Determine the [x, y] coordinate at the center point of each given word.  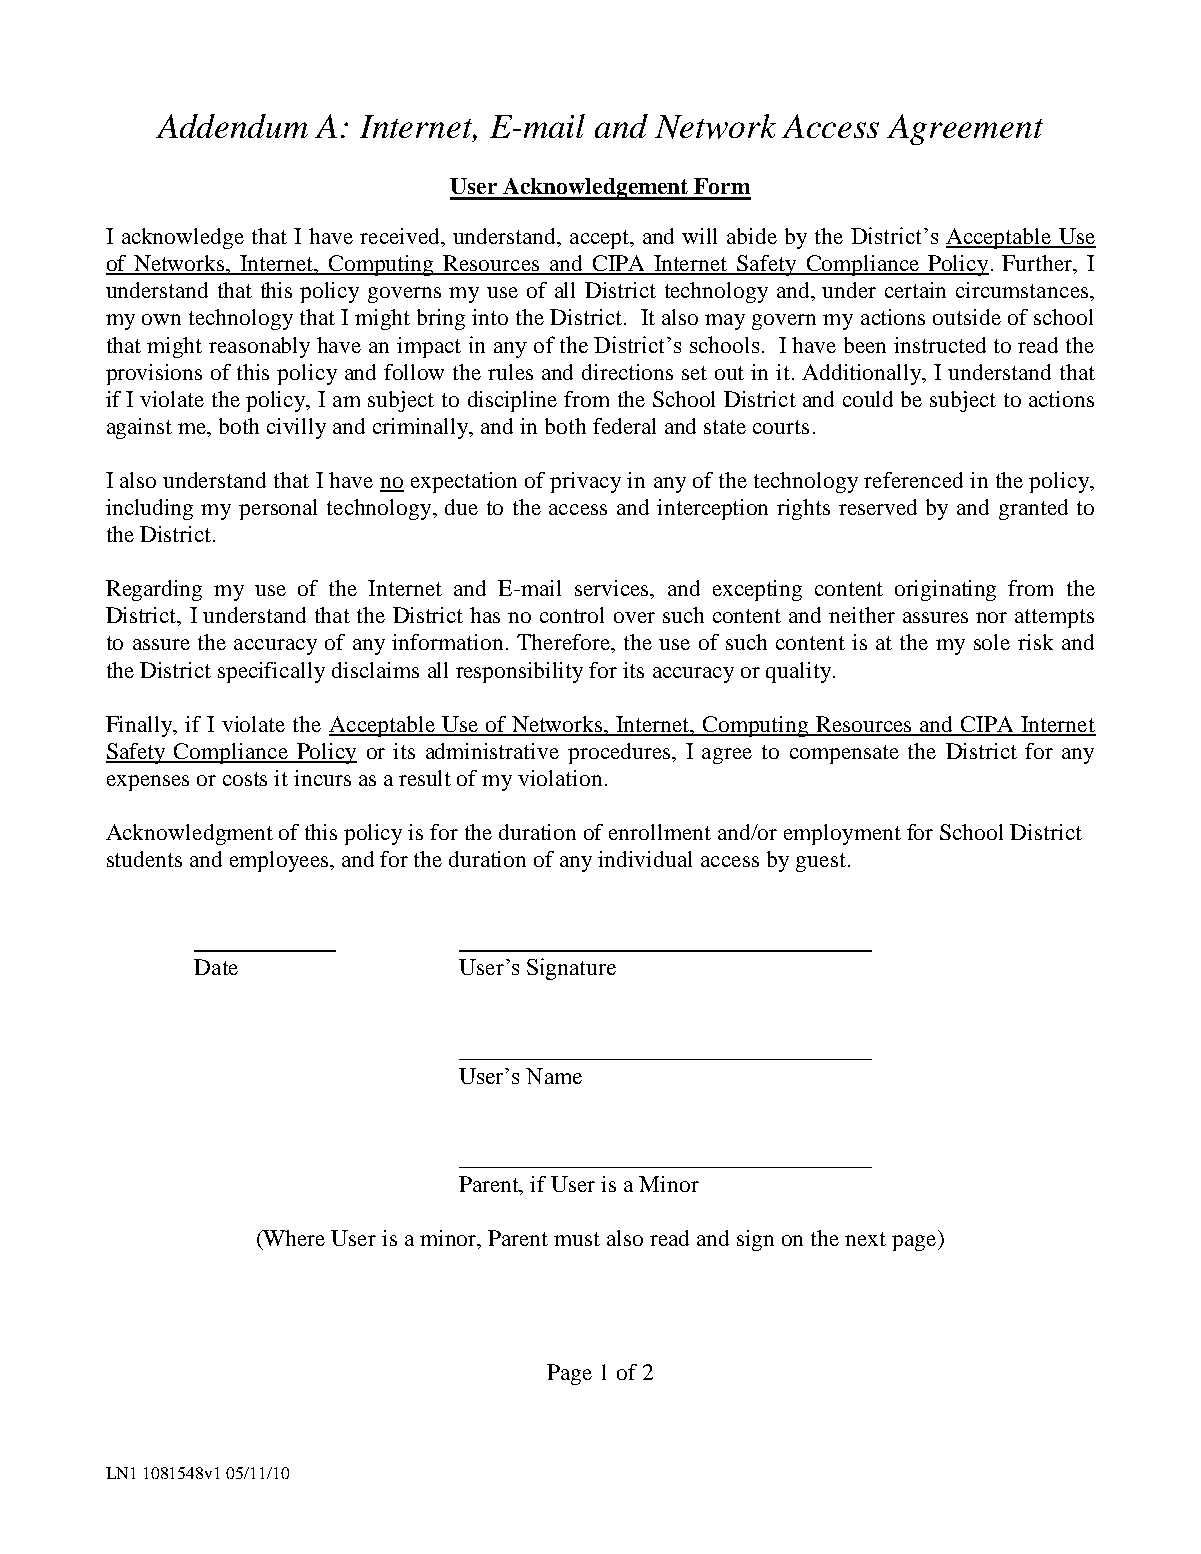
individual [645, 859]
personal [278, 509]
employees [280, 861]
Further [1038, 264]
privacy [585, 482]
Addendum [232, 126]
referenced [913, 480]
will [699, 236]
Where [293, 1238]
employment [842, 834]
